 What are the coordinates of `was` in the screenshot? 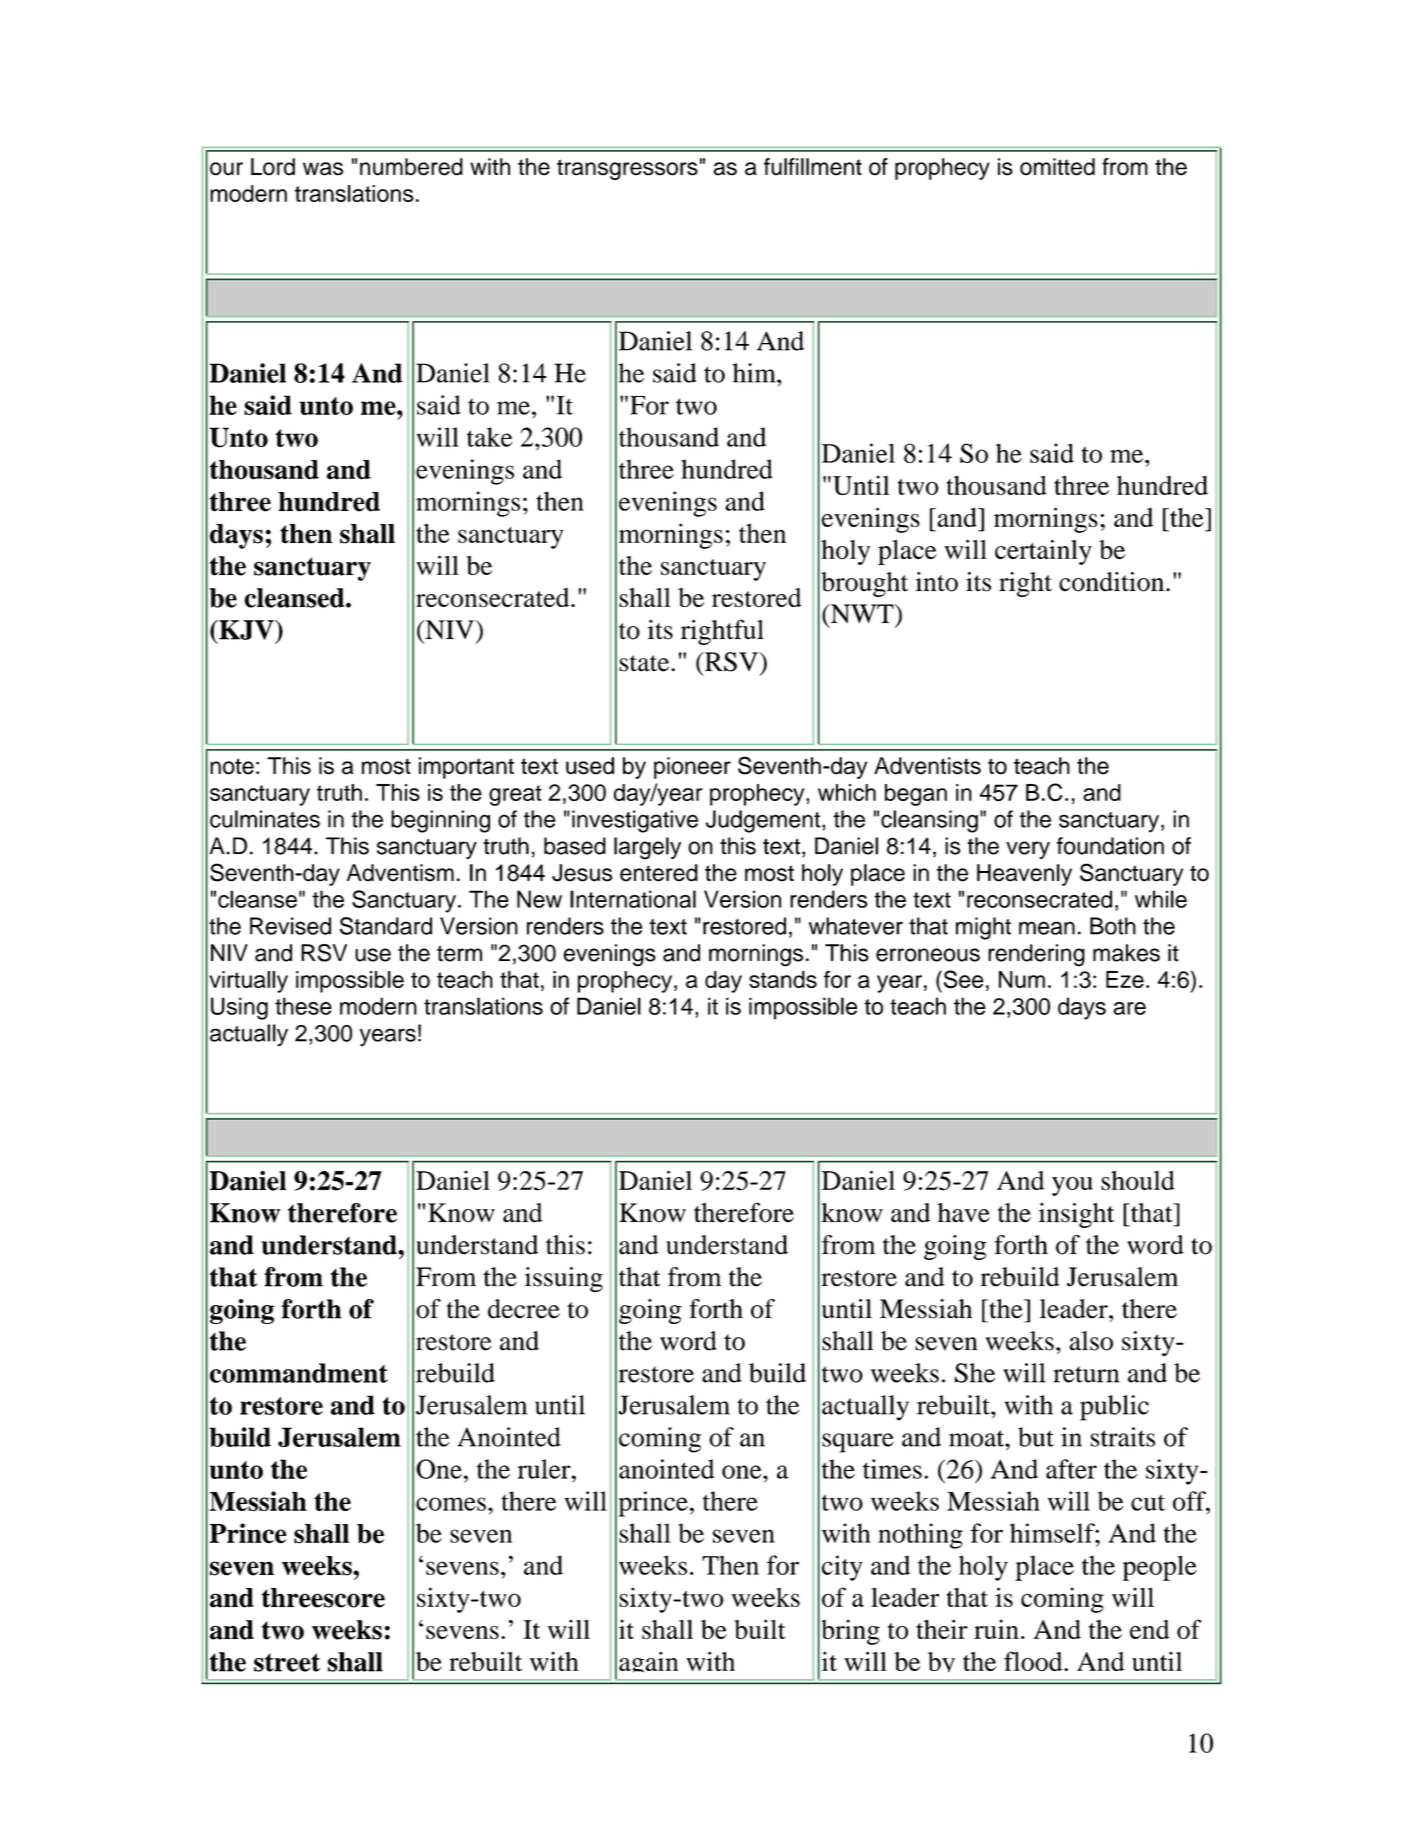 It's located at (323, 169).
